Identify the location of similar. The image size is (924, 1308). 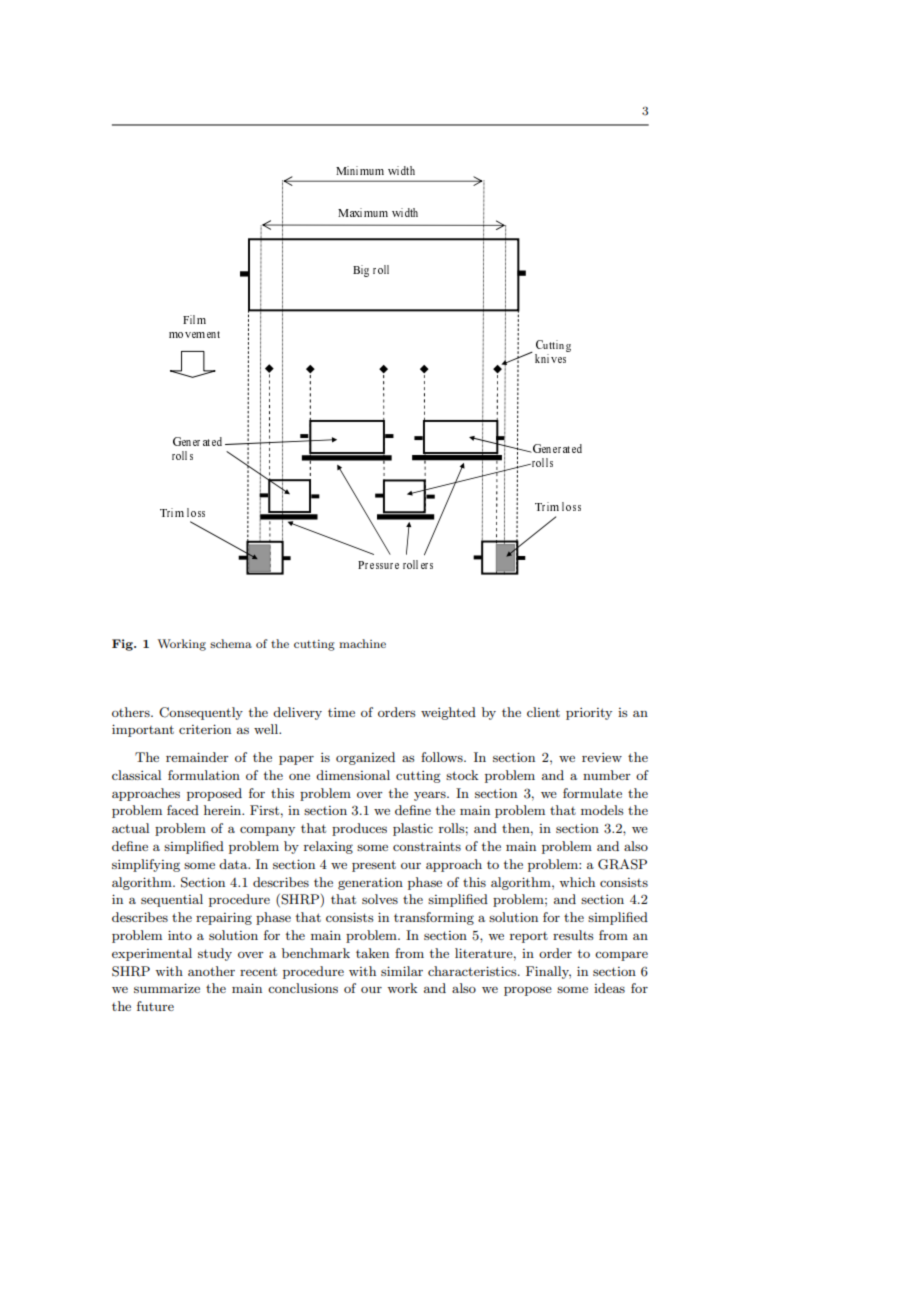
(402, 971).
